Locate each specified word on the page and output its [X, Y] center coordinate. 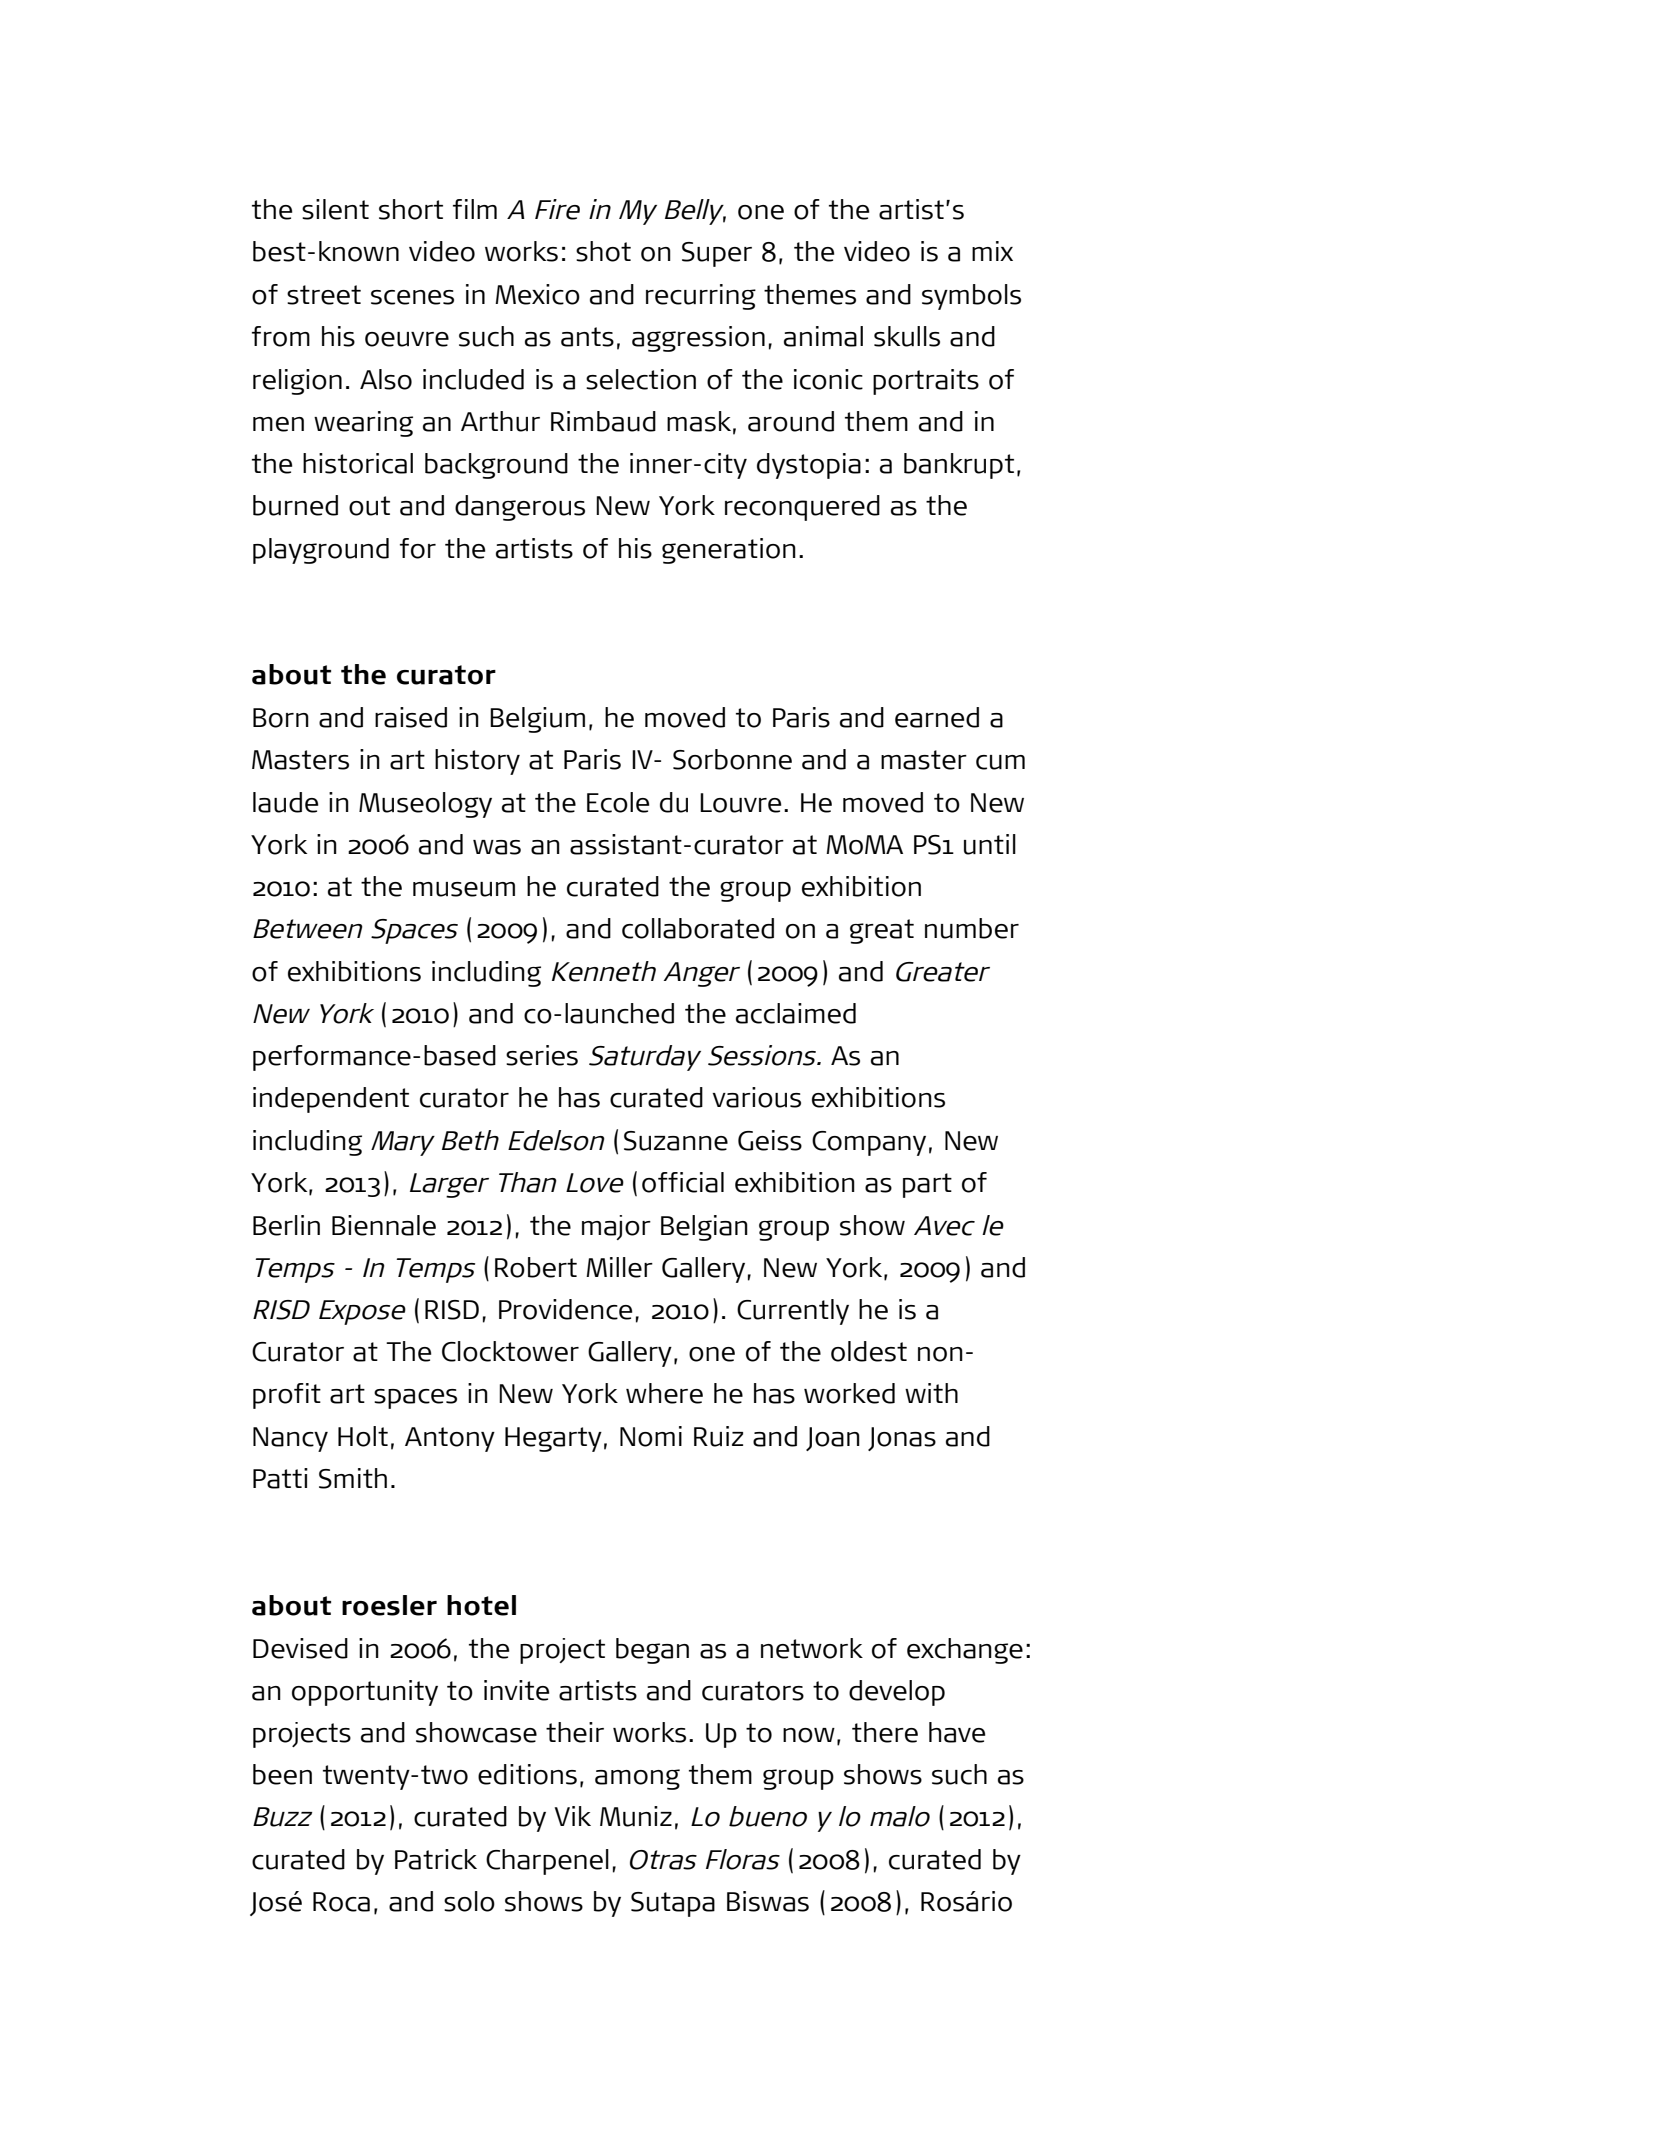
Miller [619, 1267]
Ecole [618, 802]
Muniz [636, 1816]
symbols [971, 297]
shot [603, 251]
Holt [363, 1436]
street [324, 295]
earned [937, 717]
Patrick [436, 1859]
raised [411, 717]
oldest [869, 1351]
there [885, 1732]
